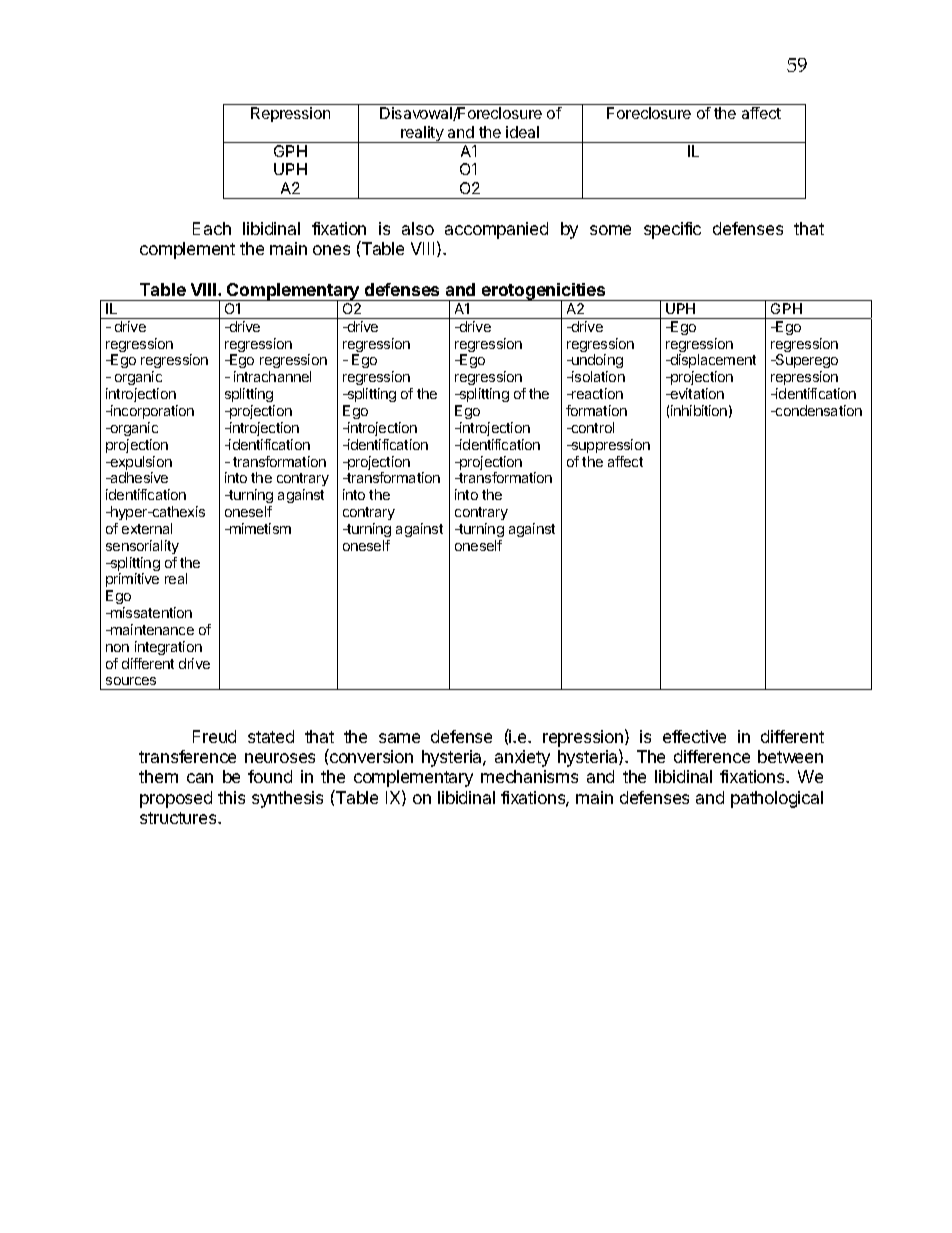  What do you see at coordinates (138, 477) in the document?
I see `adhesive` at bounding box center [138, 477].
